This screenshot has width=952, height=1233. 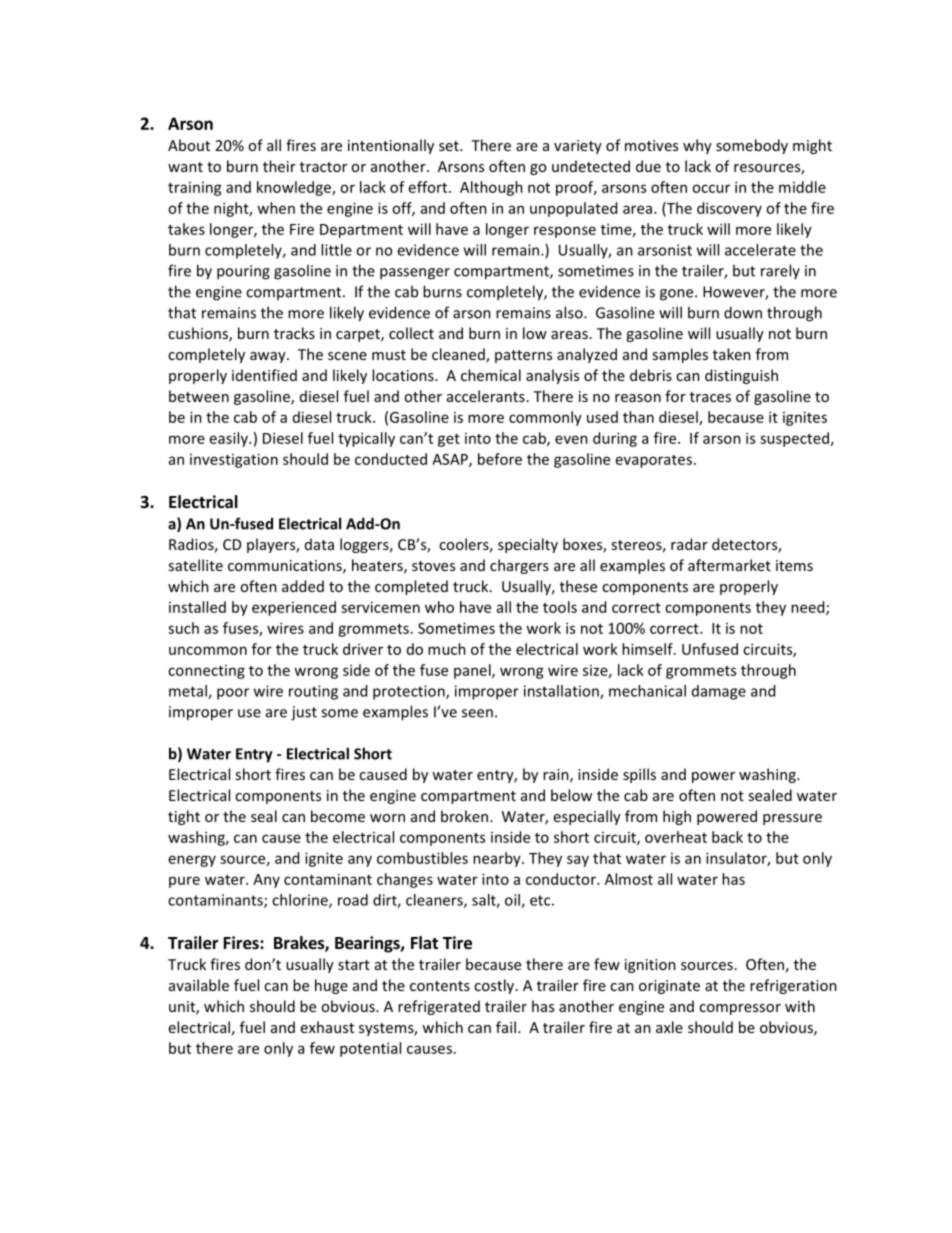 What do you see at coordinates (294, 608) in the screenshot?
I see `experienced` at bounding box center [294, 608].
